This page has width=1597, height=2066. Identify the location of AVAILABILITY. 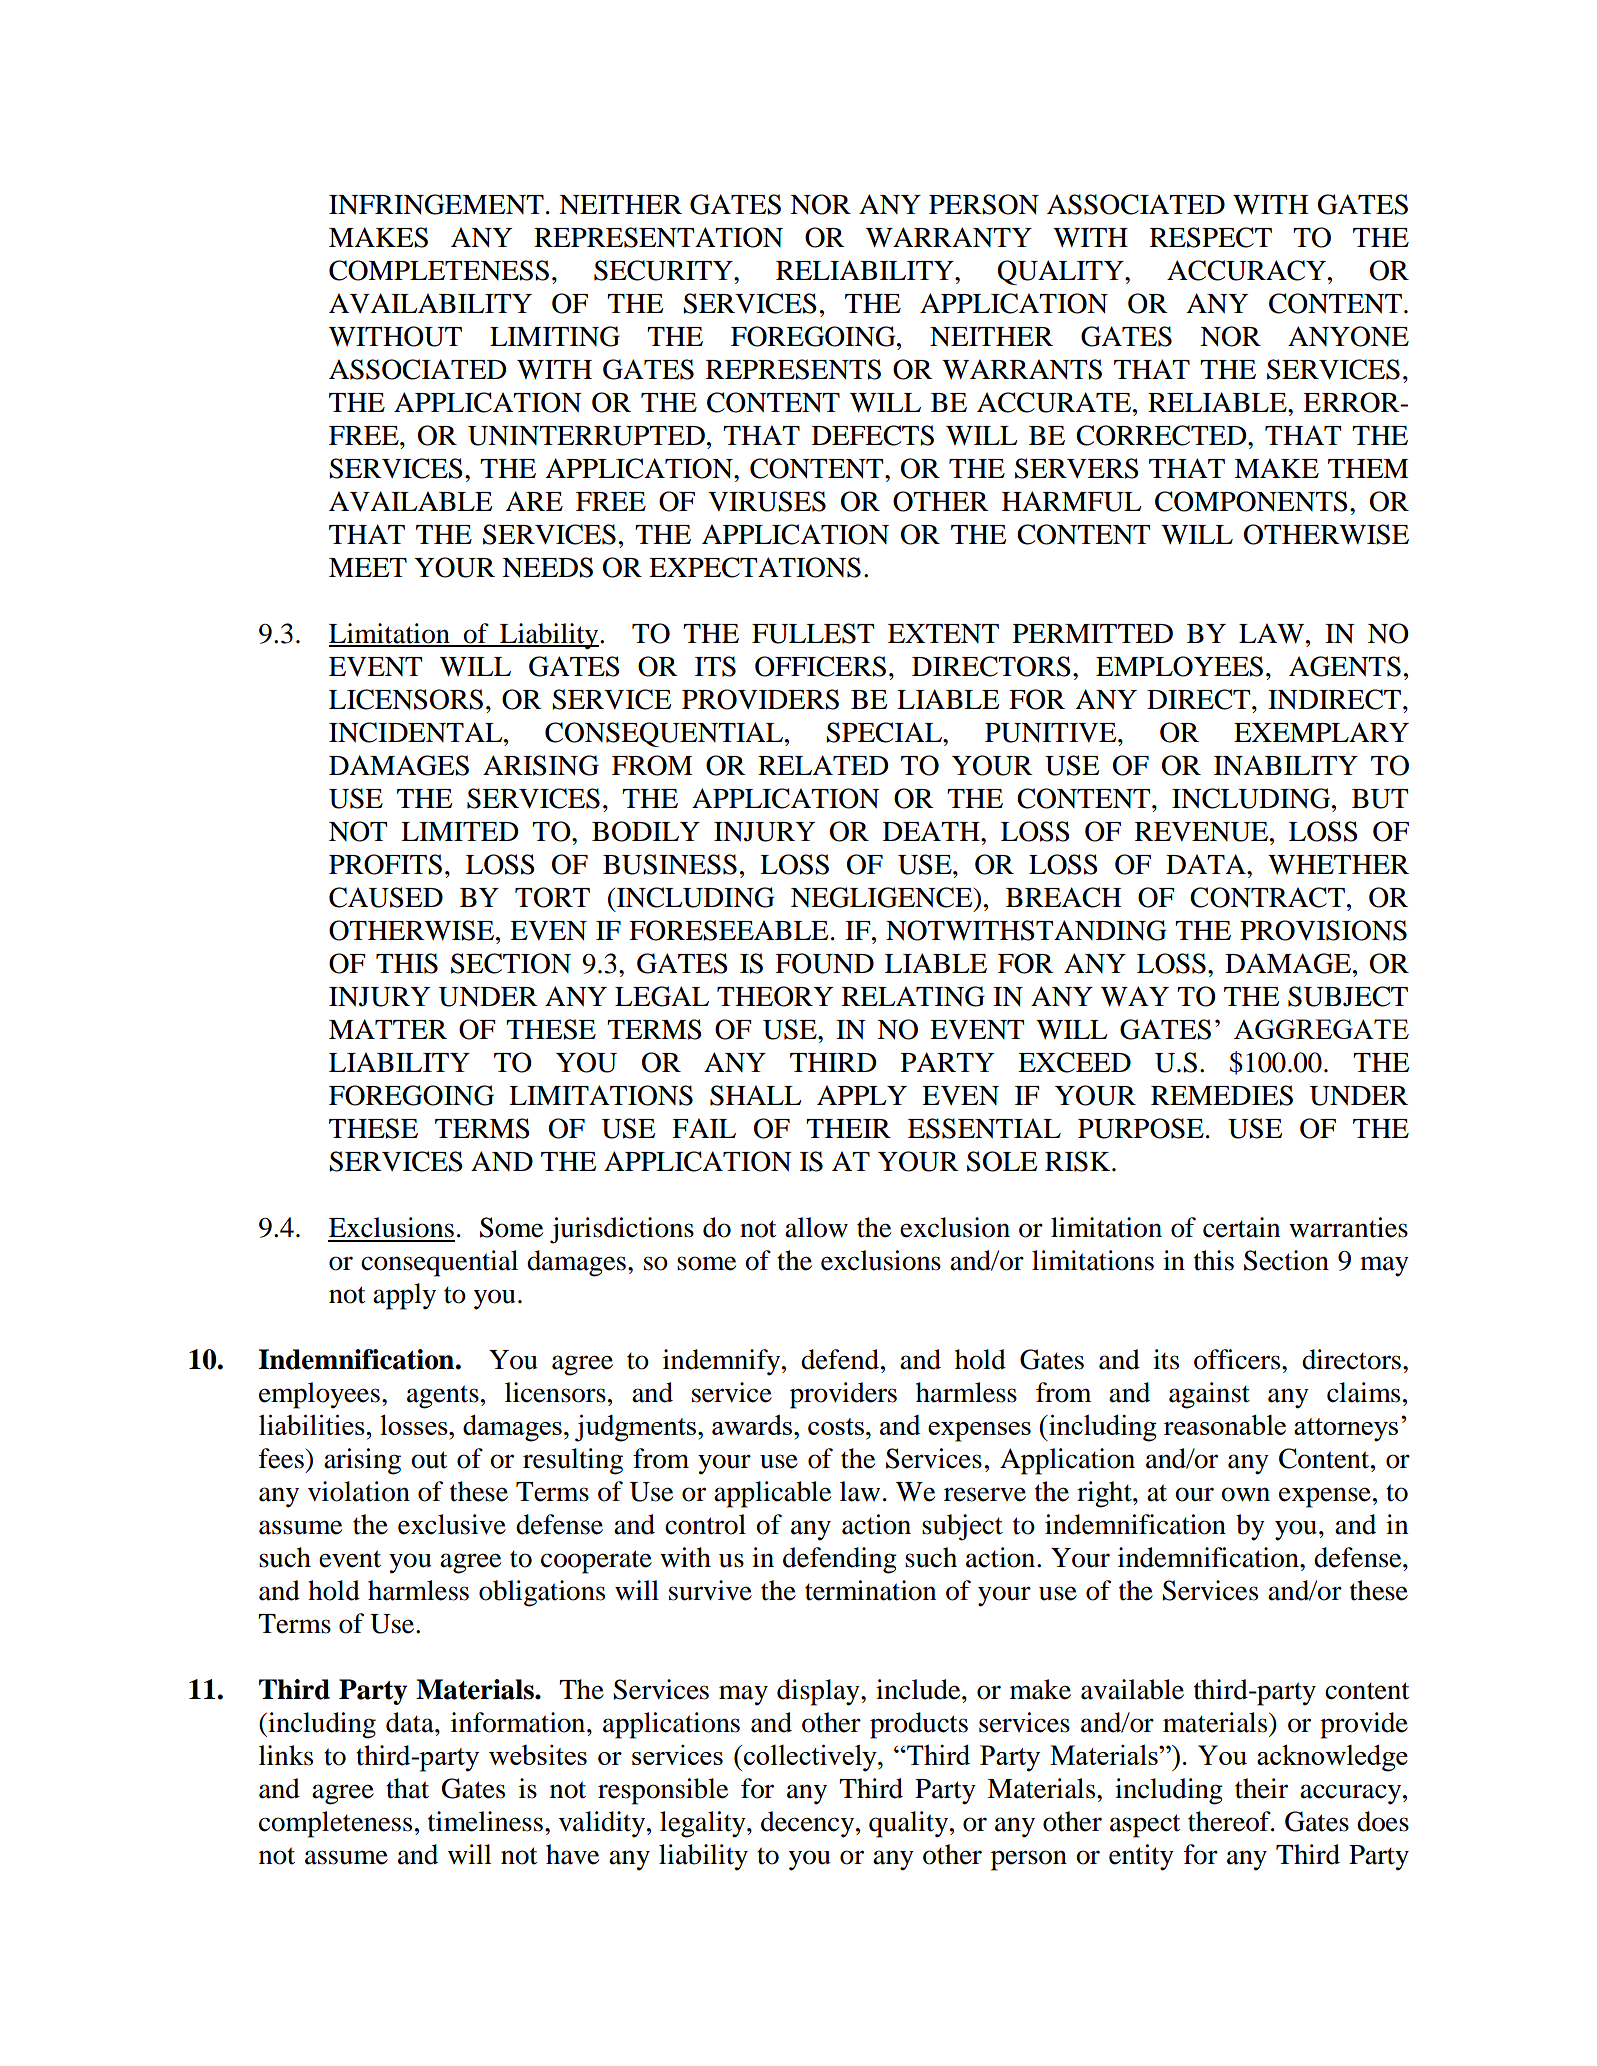
(430, 303).
